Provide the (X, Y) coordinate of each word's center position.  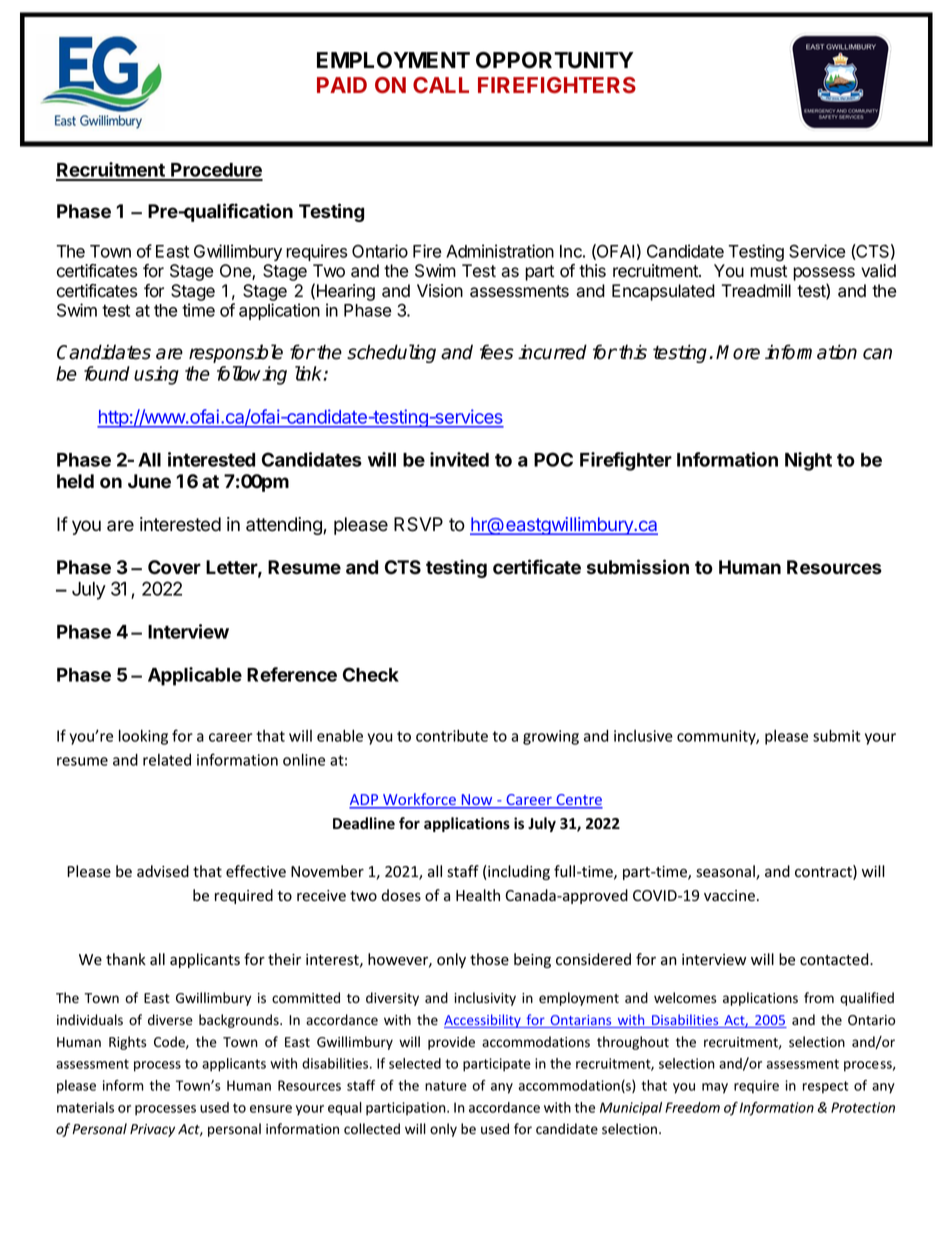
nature (446, 1086)
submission (638, 567)
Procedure (216, 171)
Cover (174, 567)
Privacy (152, 1130)
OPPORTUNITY (554, 60)
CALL (441, 85)
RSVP (418, 524)
